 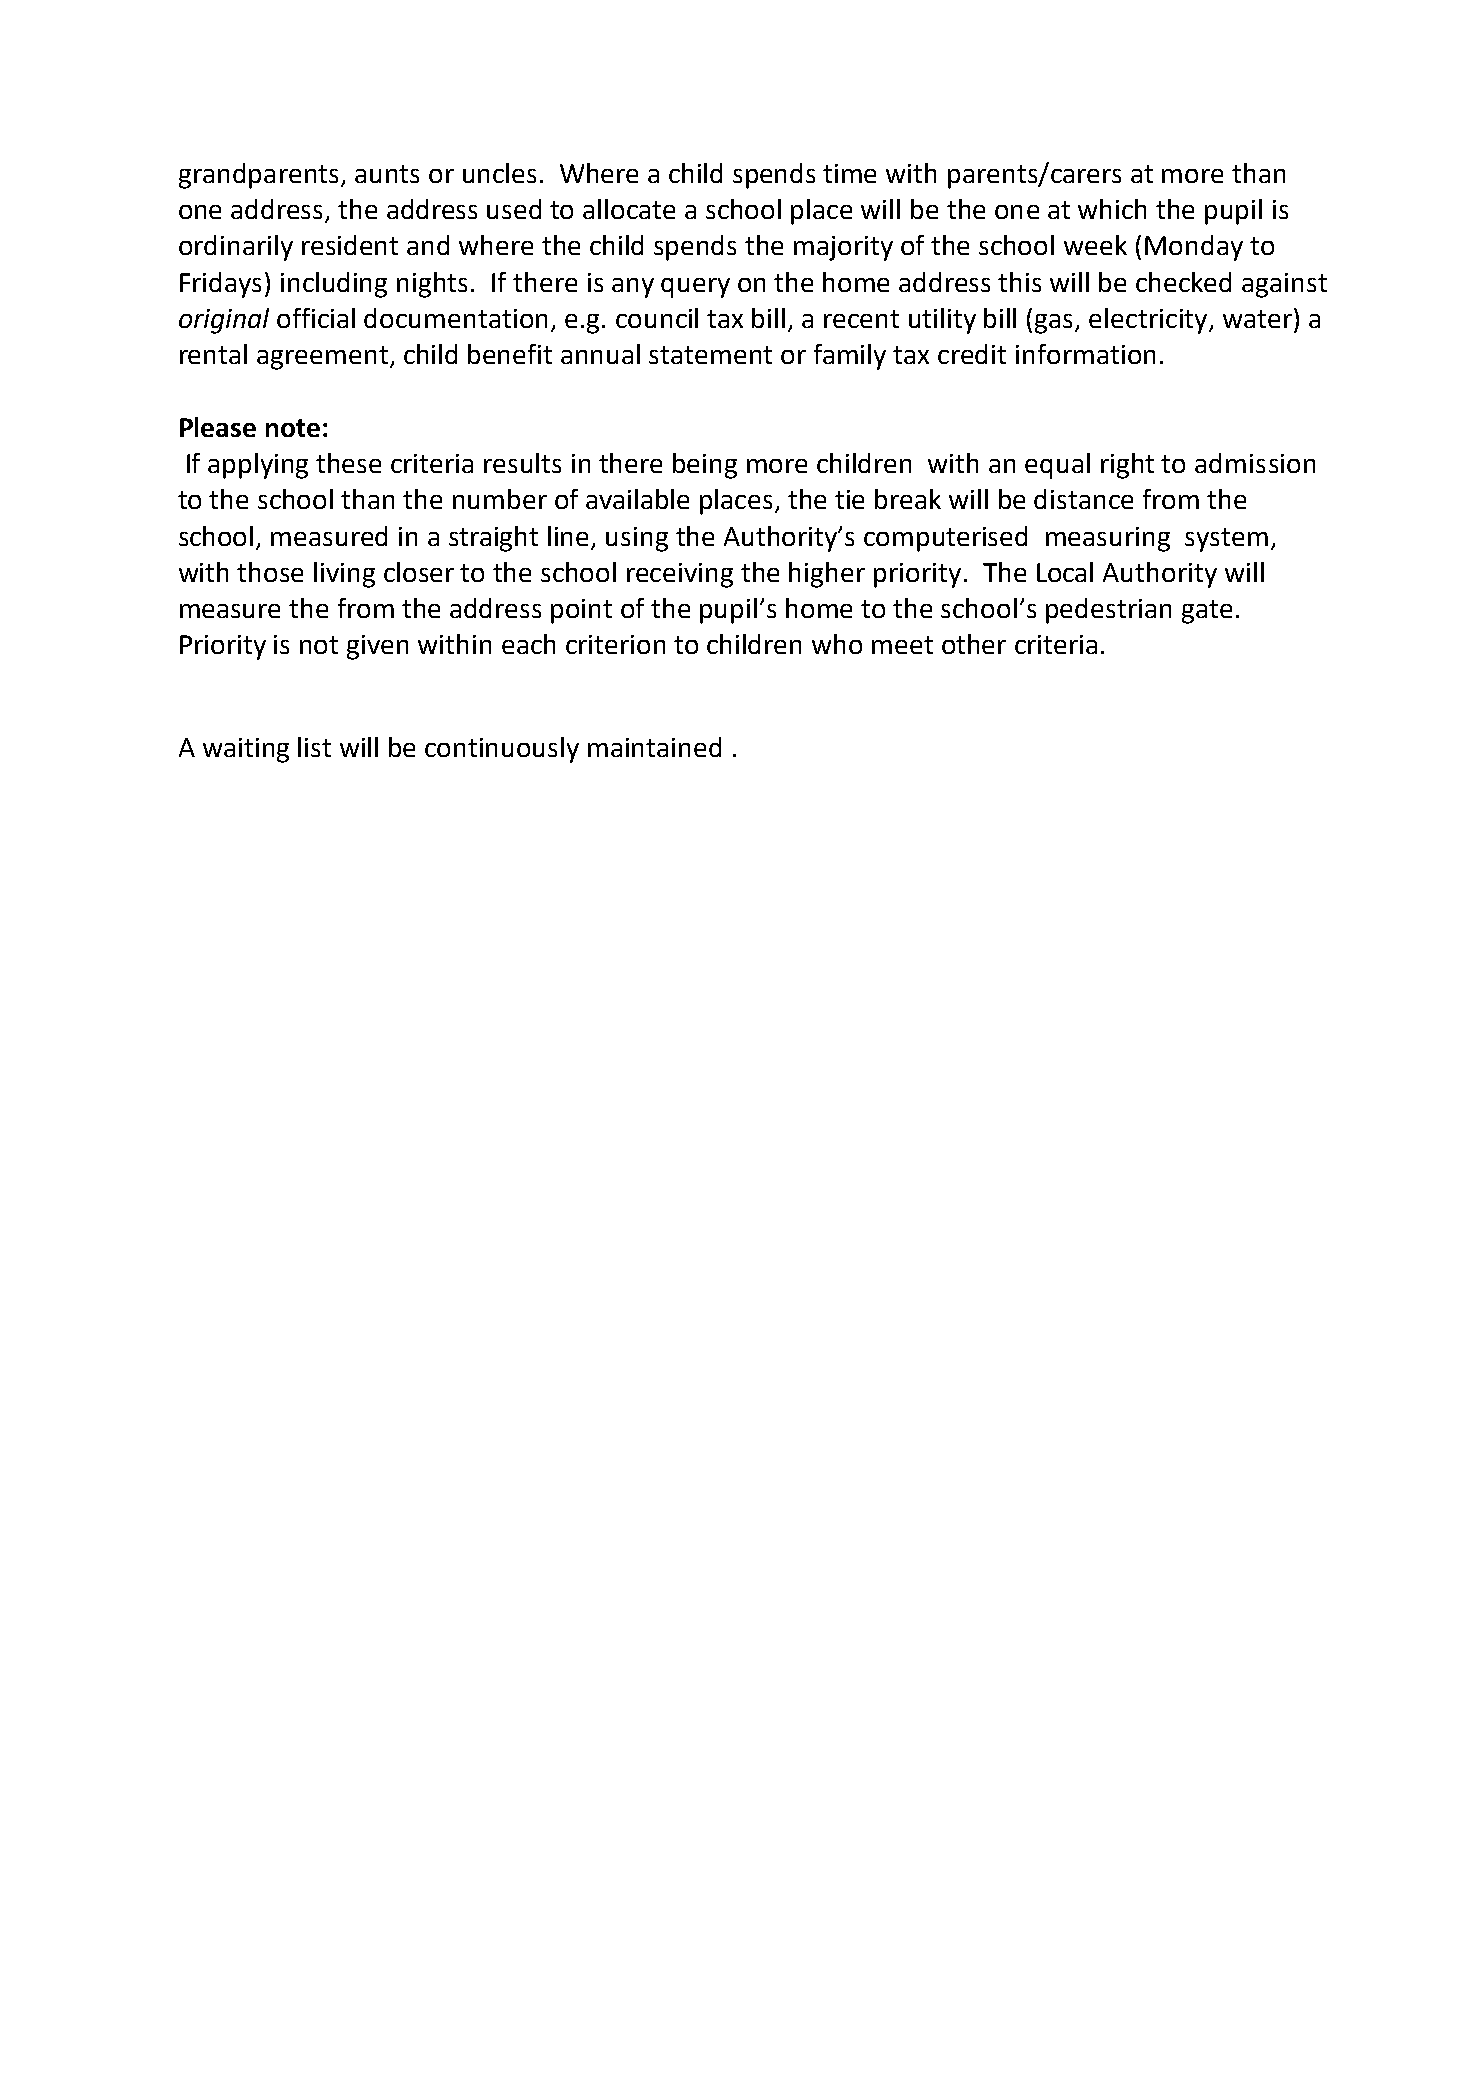 I want to click on time, so click(x=849, y=173).
